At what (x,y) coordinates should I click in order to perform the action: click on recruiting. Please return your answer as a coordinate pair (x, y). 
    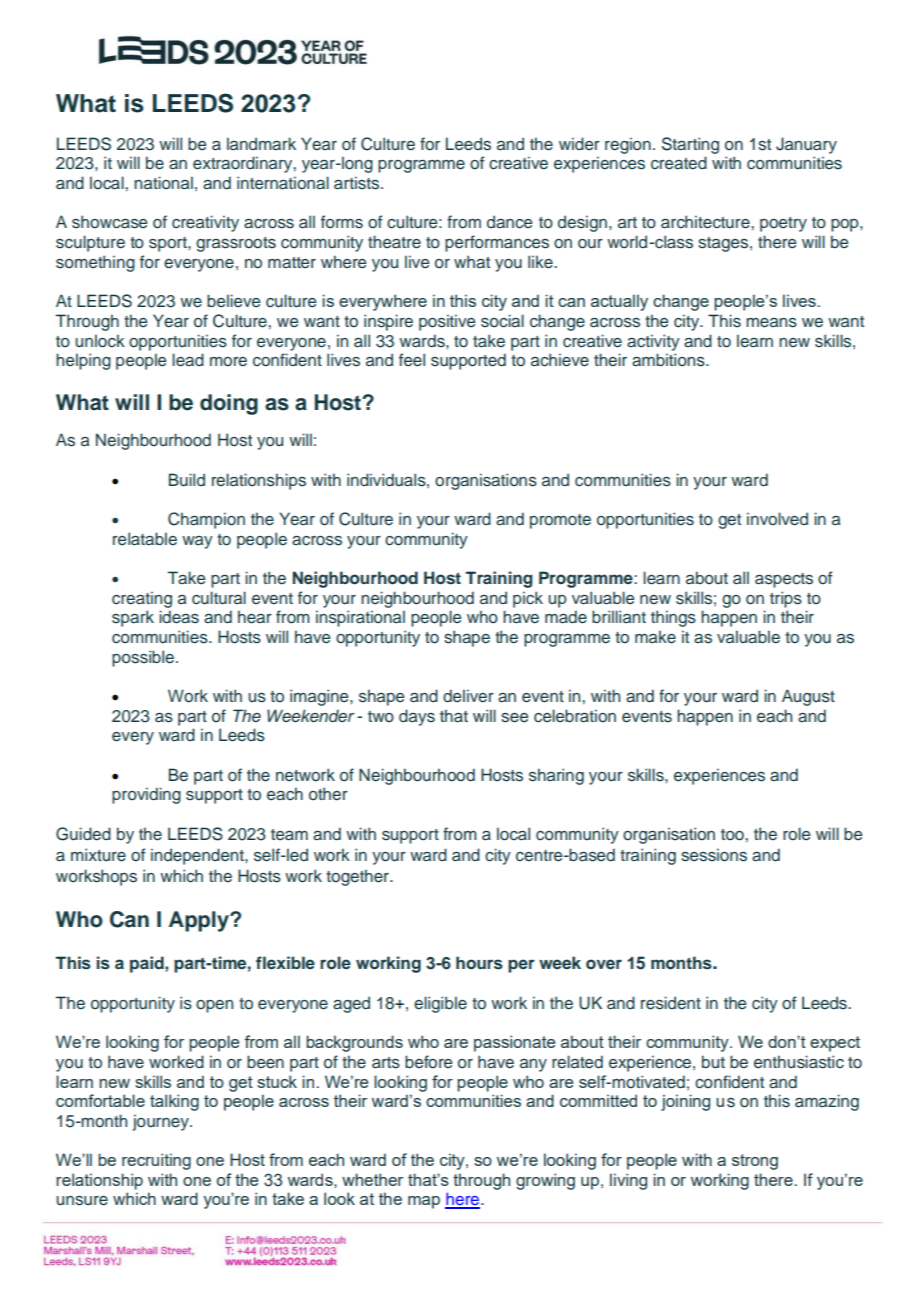
    Looking at the image, I should click on (156, 1161).
